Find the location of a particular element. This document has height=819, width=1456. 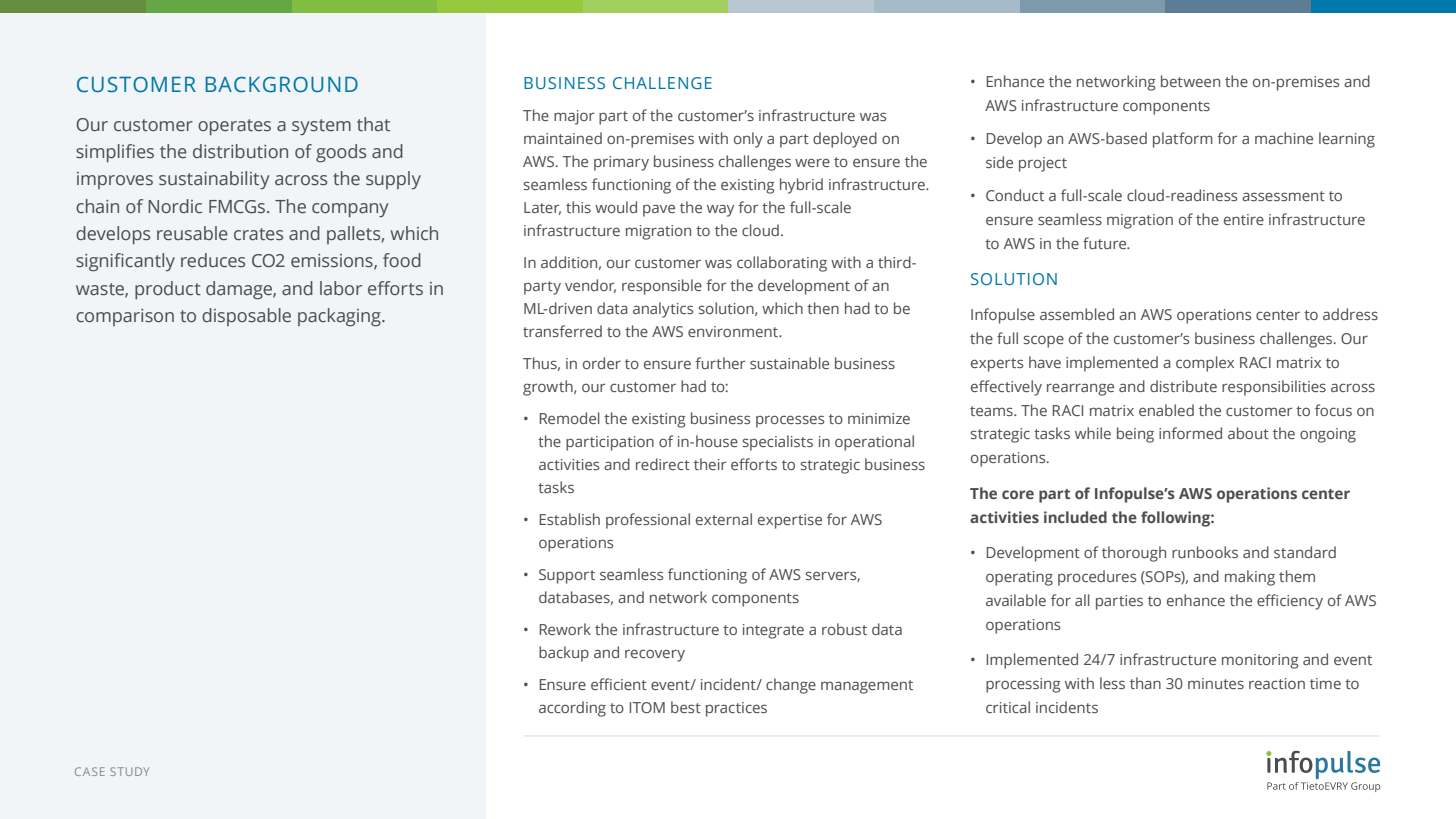

STUDY is located at coordinates (130, 771).
